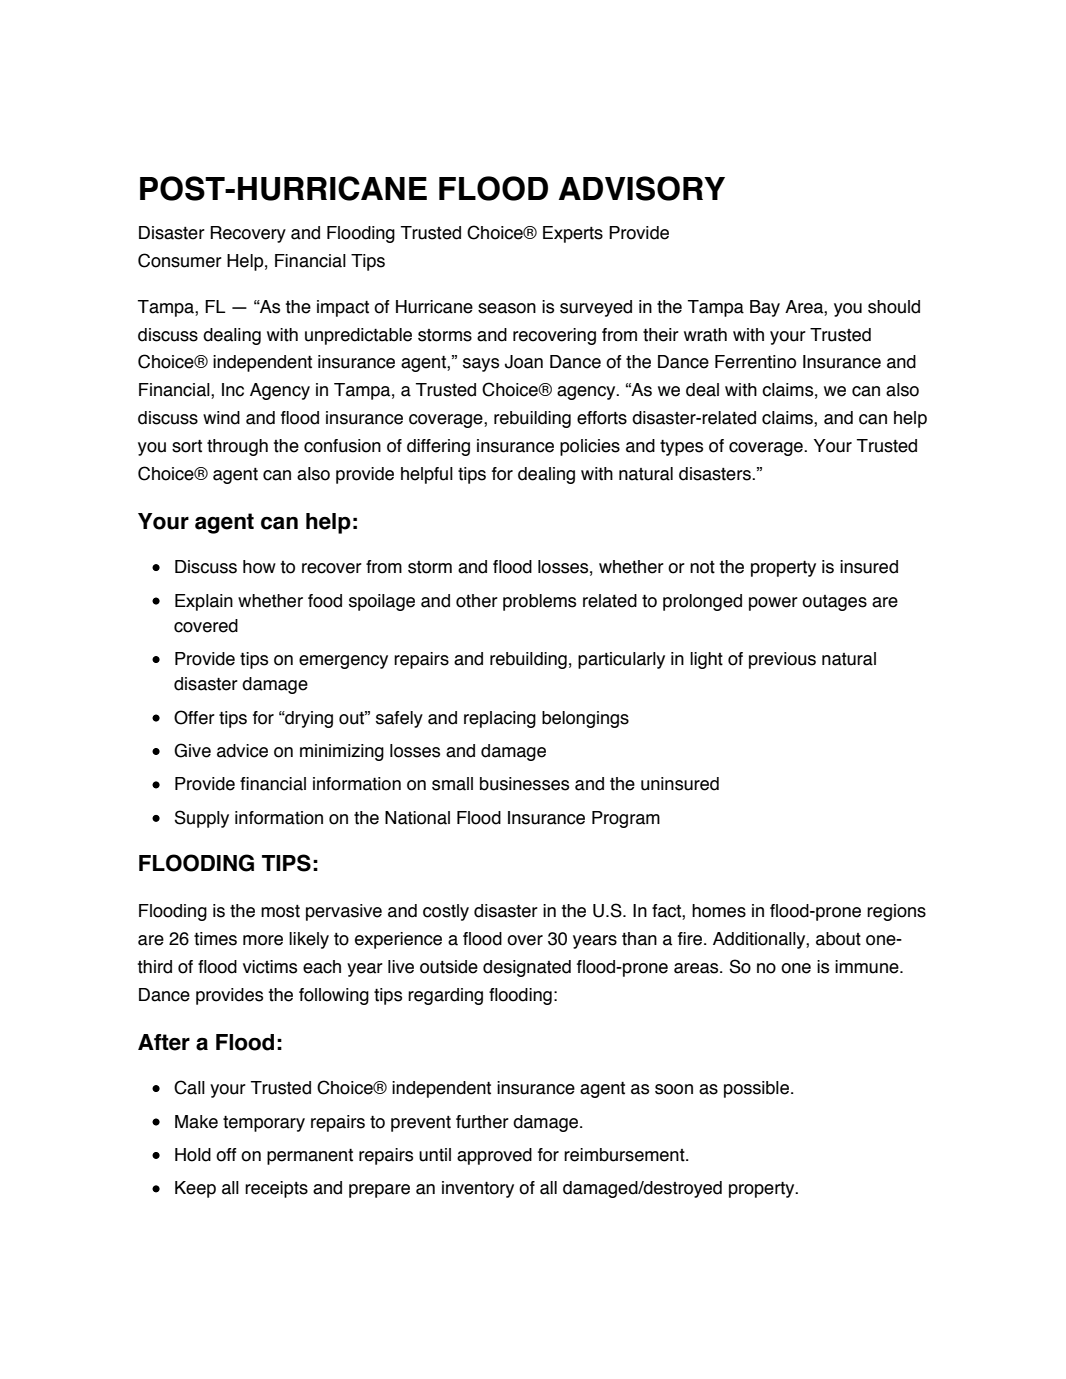 The image size is (1066, 1379). What do you see at coordinates (765, 308) in the screenshot?
I see `Bay` at bounding box center [765, 308].
